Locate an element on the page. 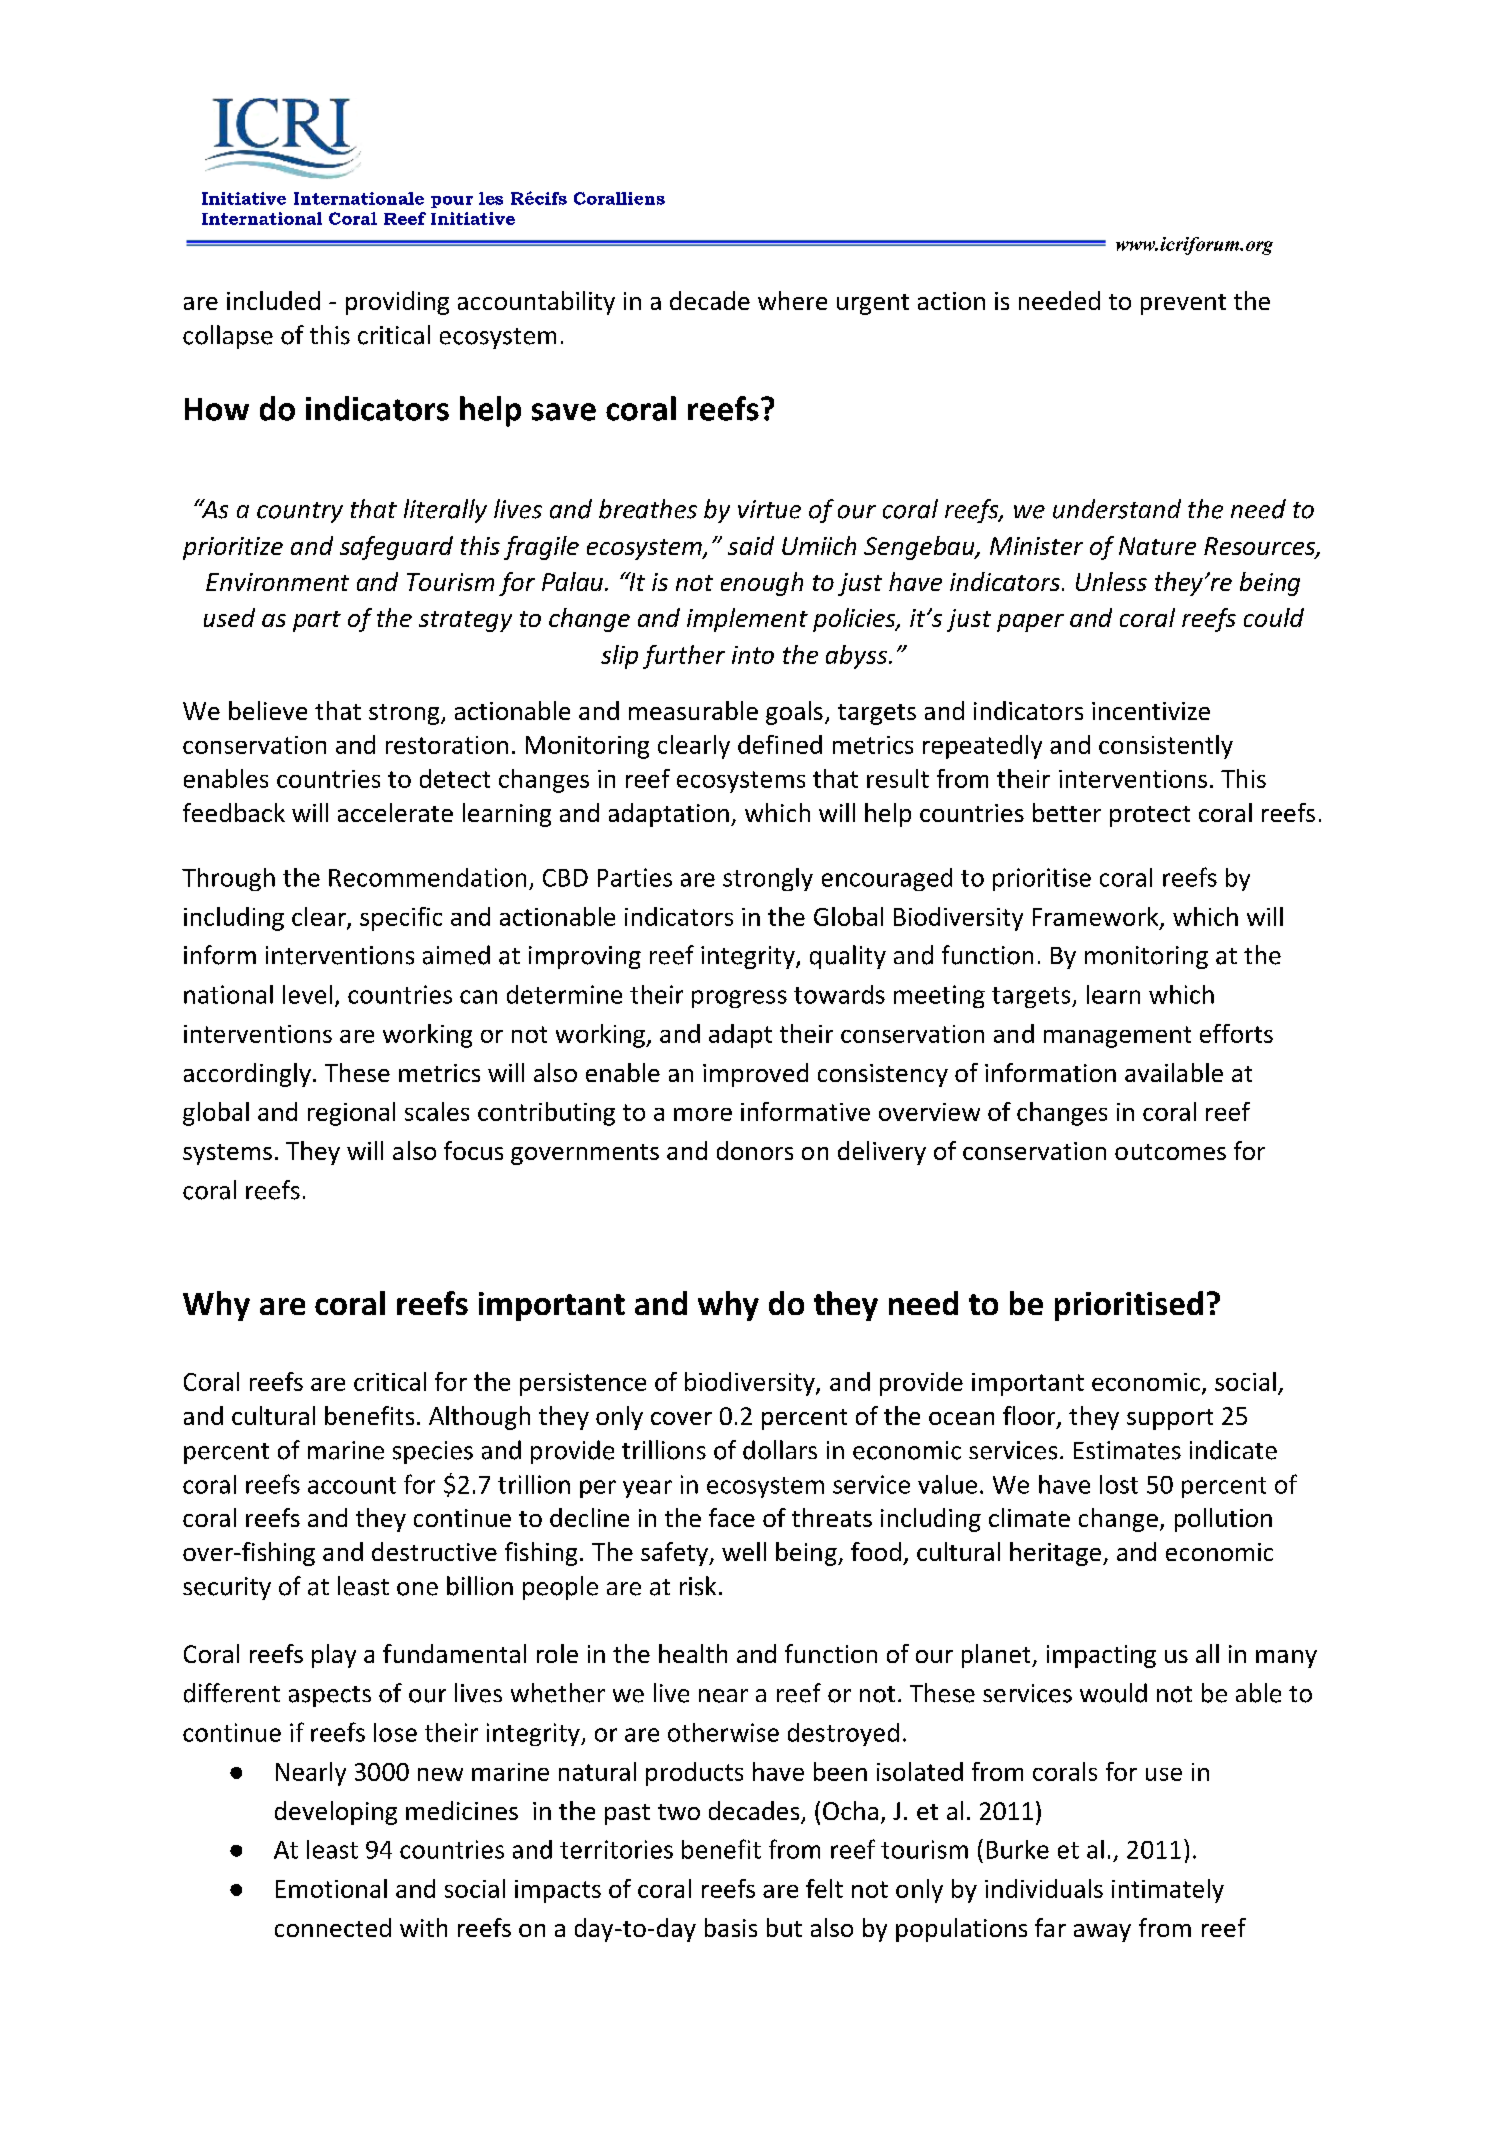  basis is located at coordinates (731, 1927).
